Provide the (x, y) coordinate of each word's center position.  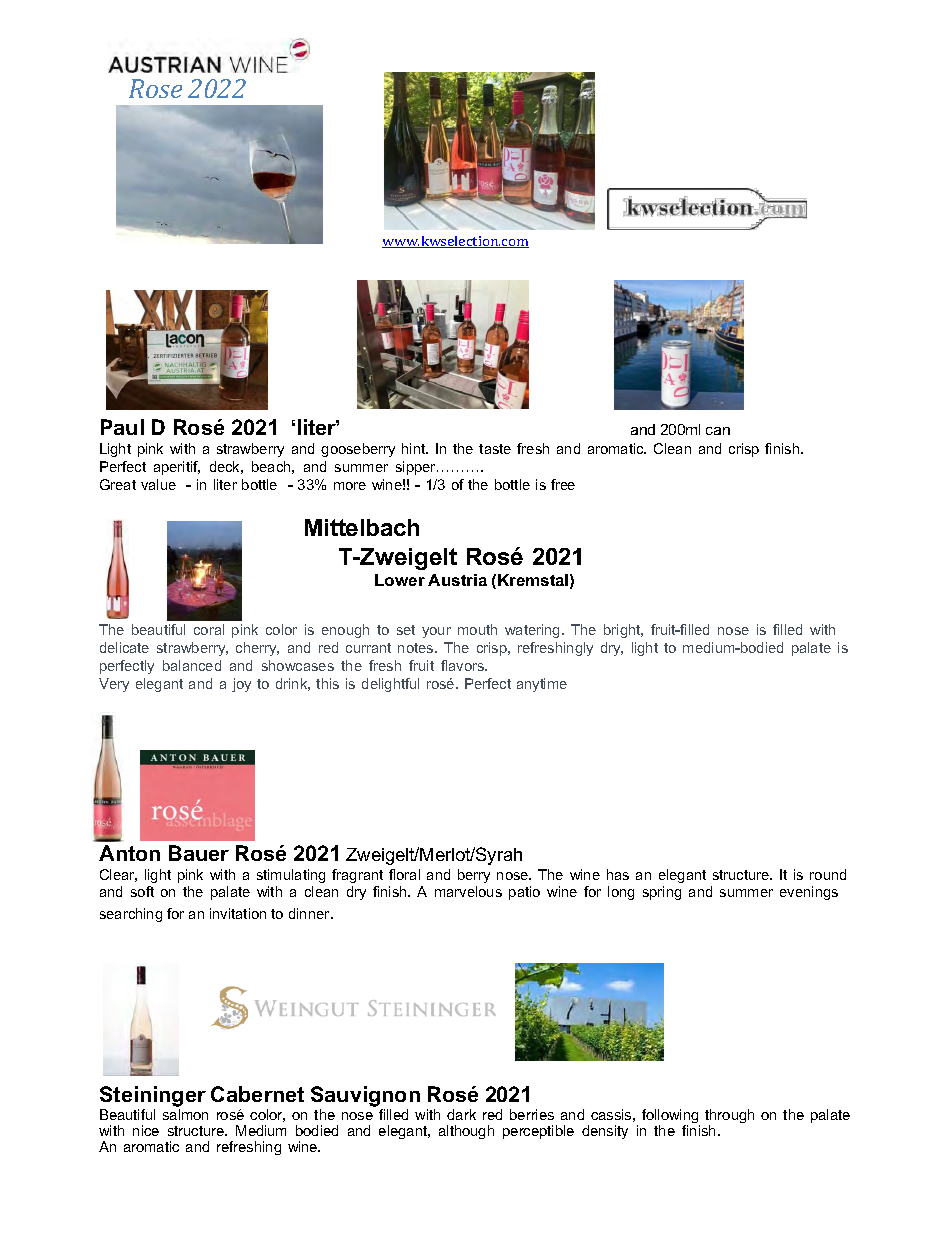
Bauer (199, 853)
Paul (122, 427)
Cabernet (257, 1094)
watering (534, 631)
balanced (192, 665)
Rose (155, 88)
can (718, 431)
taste (495, 449)
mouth (477, 629)
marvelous (468, 891)
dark (461, 1114)
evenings (809, 893)
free (563, 484)
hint (415, 448)
